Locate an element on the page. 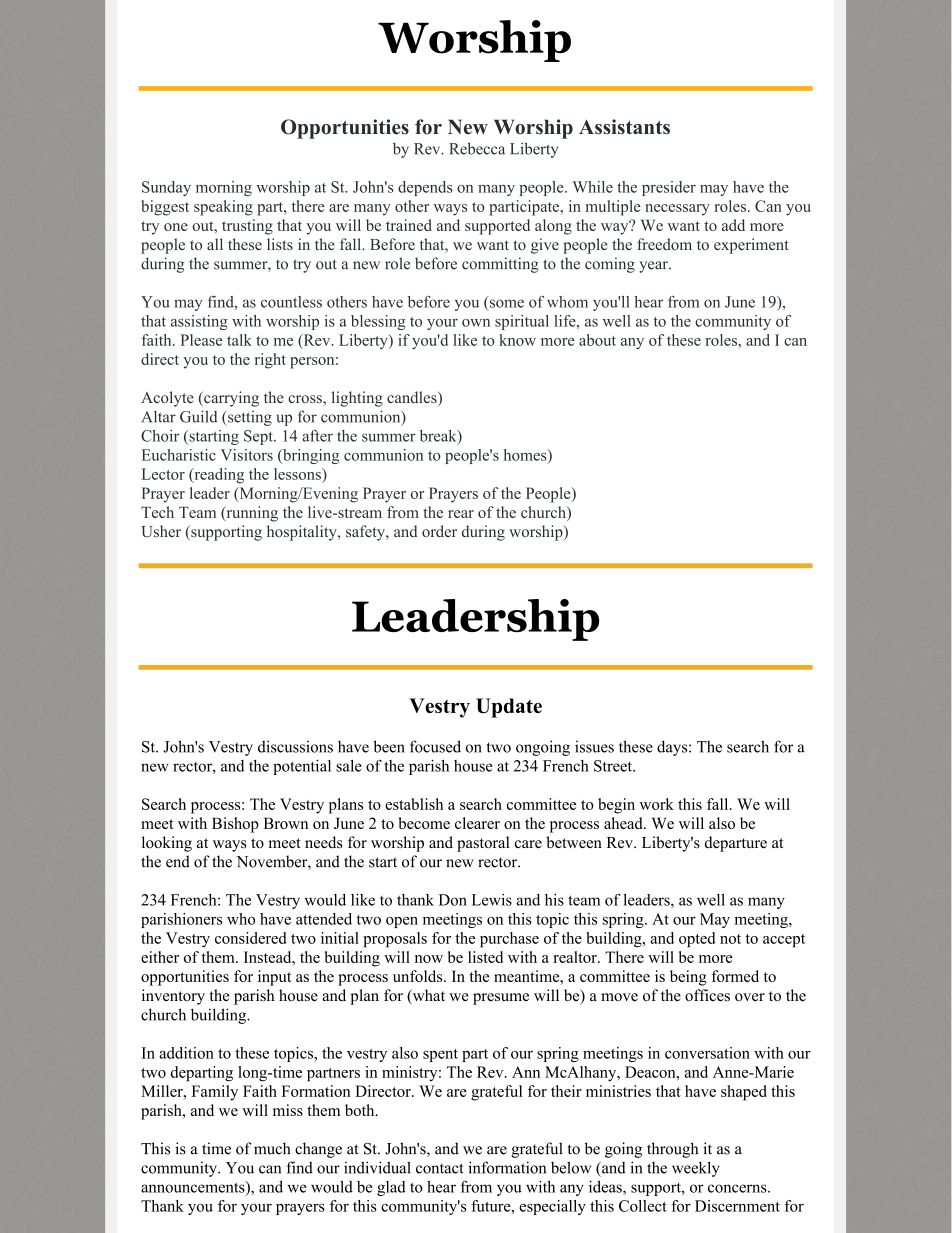  Rebecca is located at coordinates (477, 148).
